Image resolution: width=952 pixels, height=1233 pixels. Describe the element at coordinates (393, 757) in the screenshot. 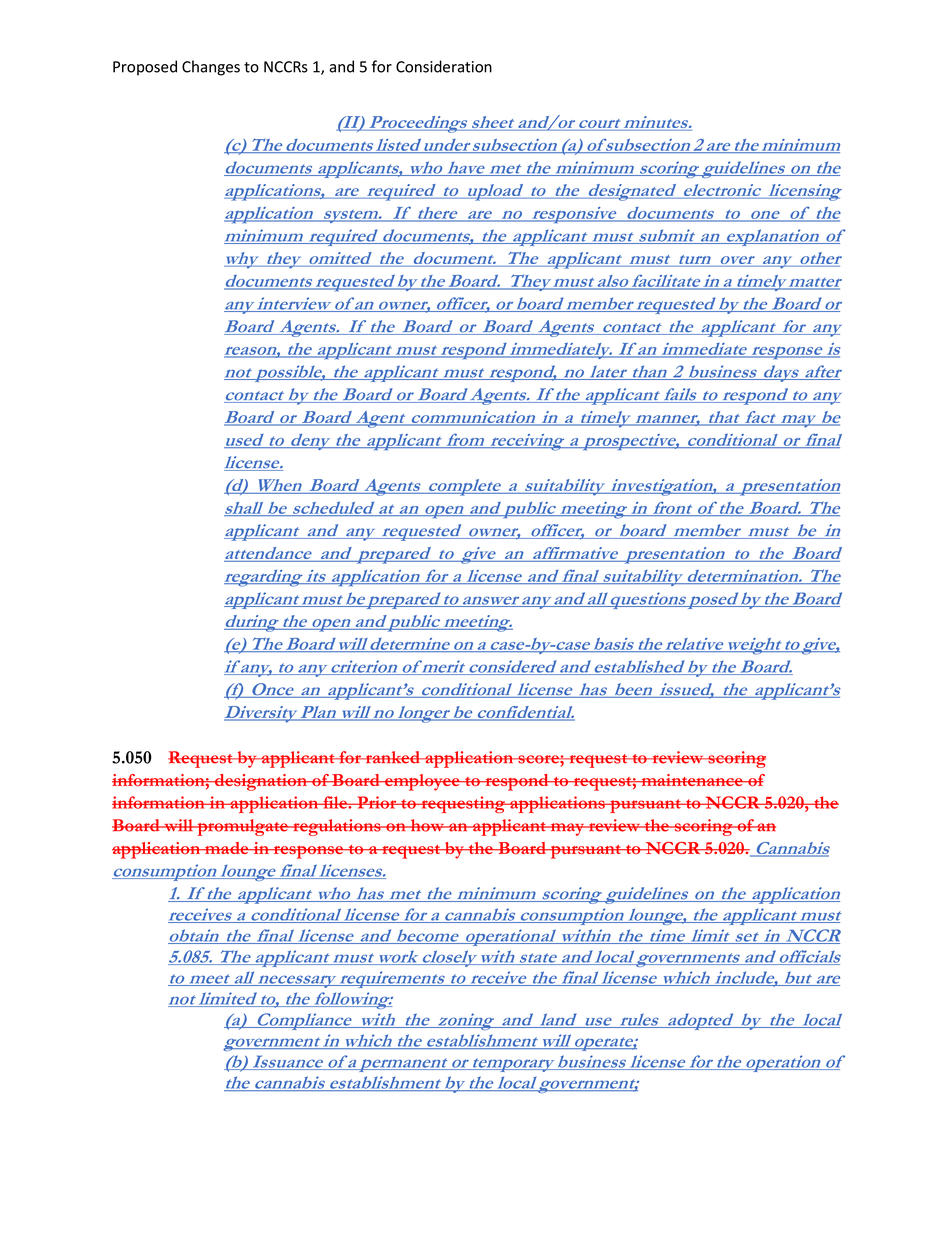

I see `ranked` at that location.
